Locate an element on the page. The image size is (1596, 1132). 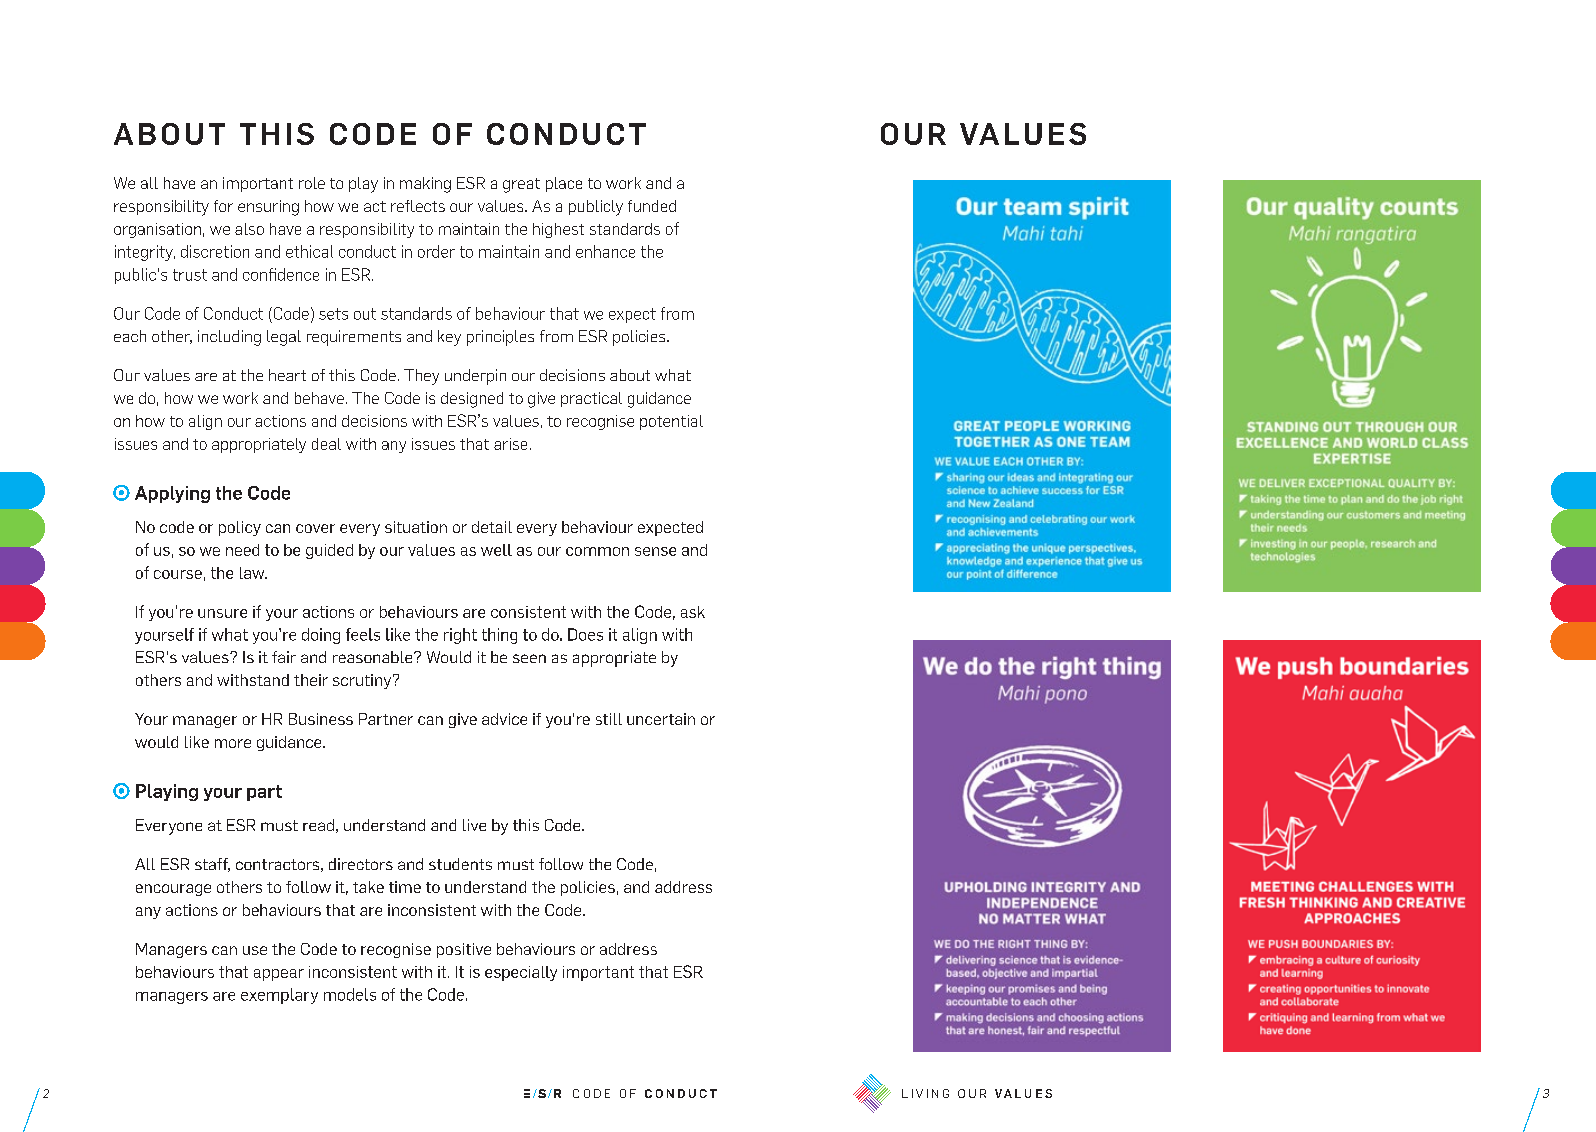
course is located at coordinates (178, 574).
